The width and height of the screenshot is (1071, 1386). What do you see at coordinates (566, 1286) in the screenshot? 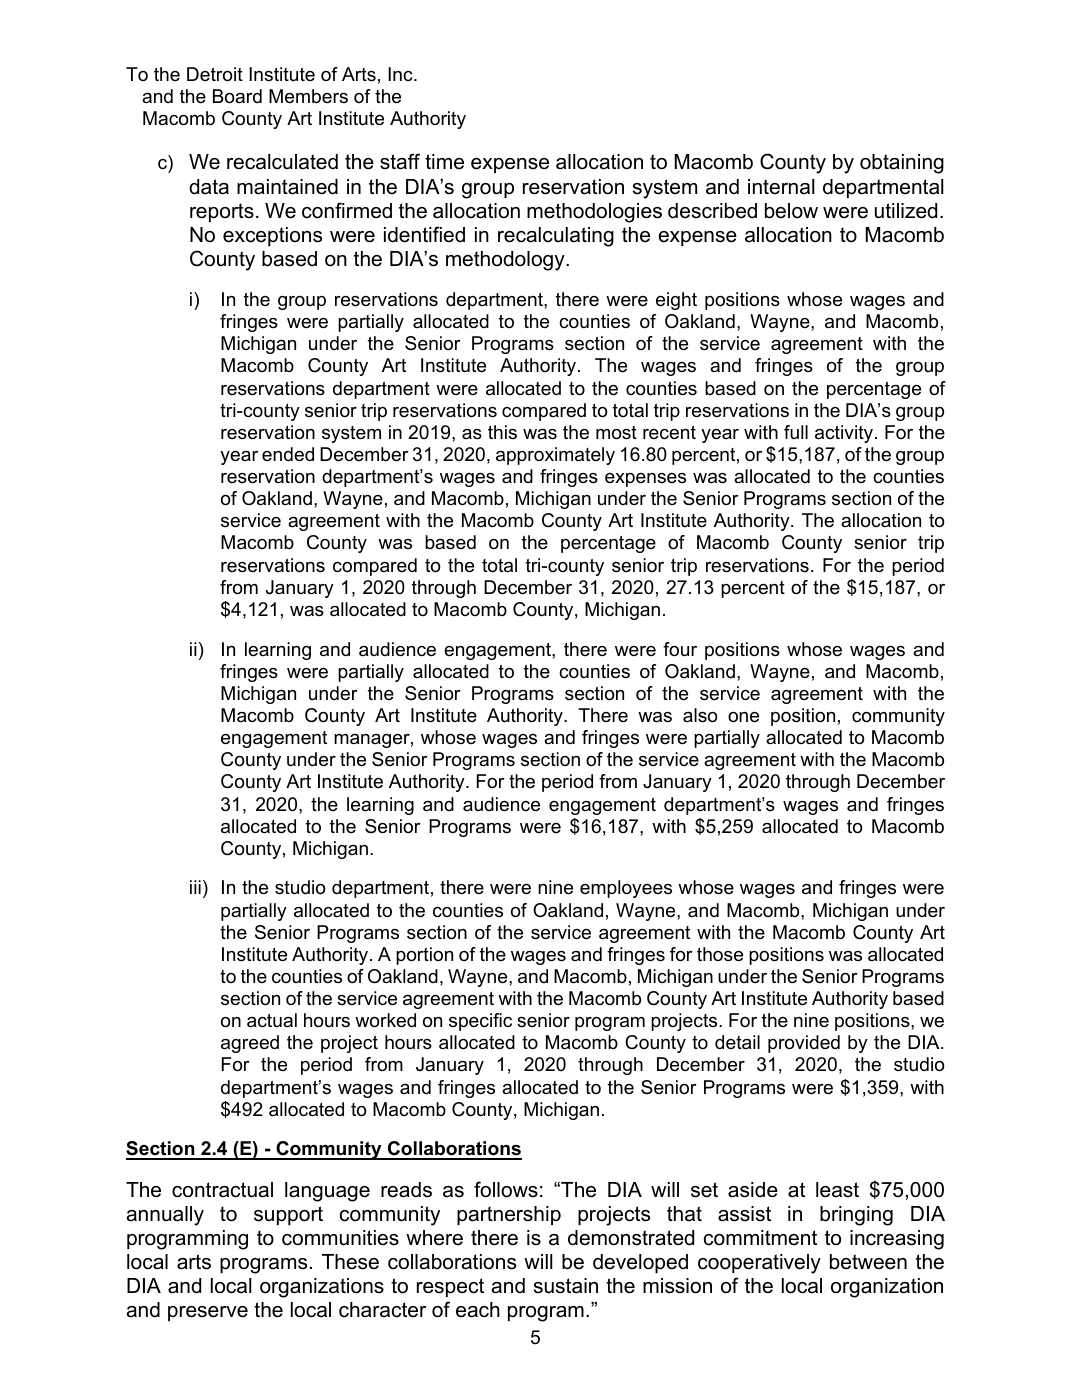
I see `sustain` at bounding box center [566, 1286].
